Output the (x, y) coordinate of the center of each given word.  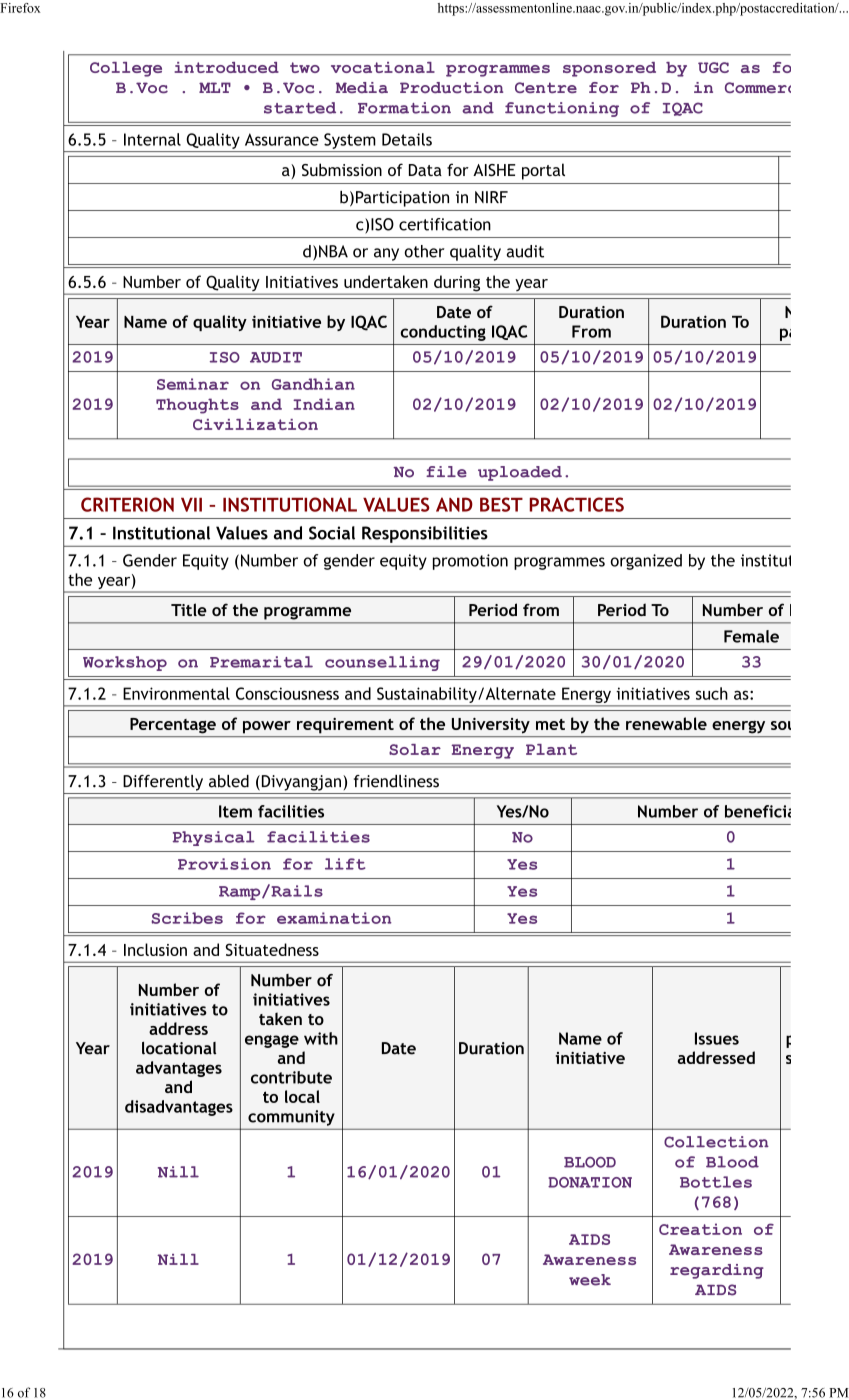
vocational (383, 67)
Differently (163, 783)
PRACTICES (576, 504)
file (446, 472)
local (302, 1096)
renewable (666, 723)
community (291, 1118)
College (126, 69)
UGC (713, 67)
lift (345, 864)
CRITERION (127, 504)
